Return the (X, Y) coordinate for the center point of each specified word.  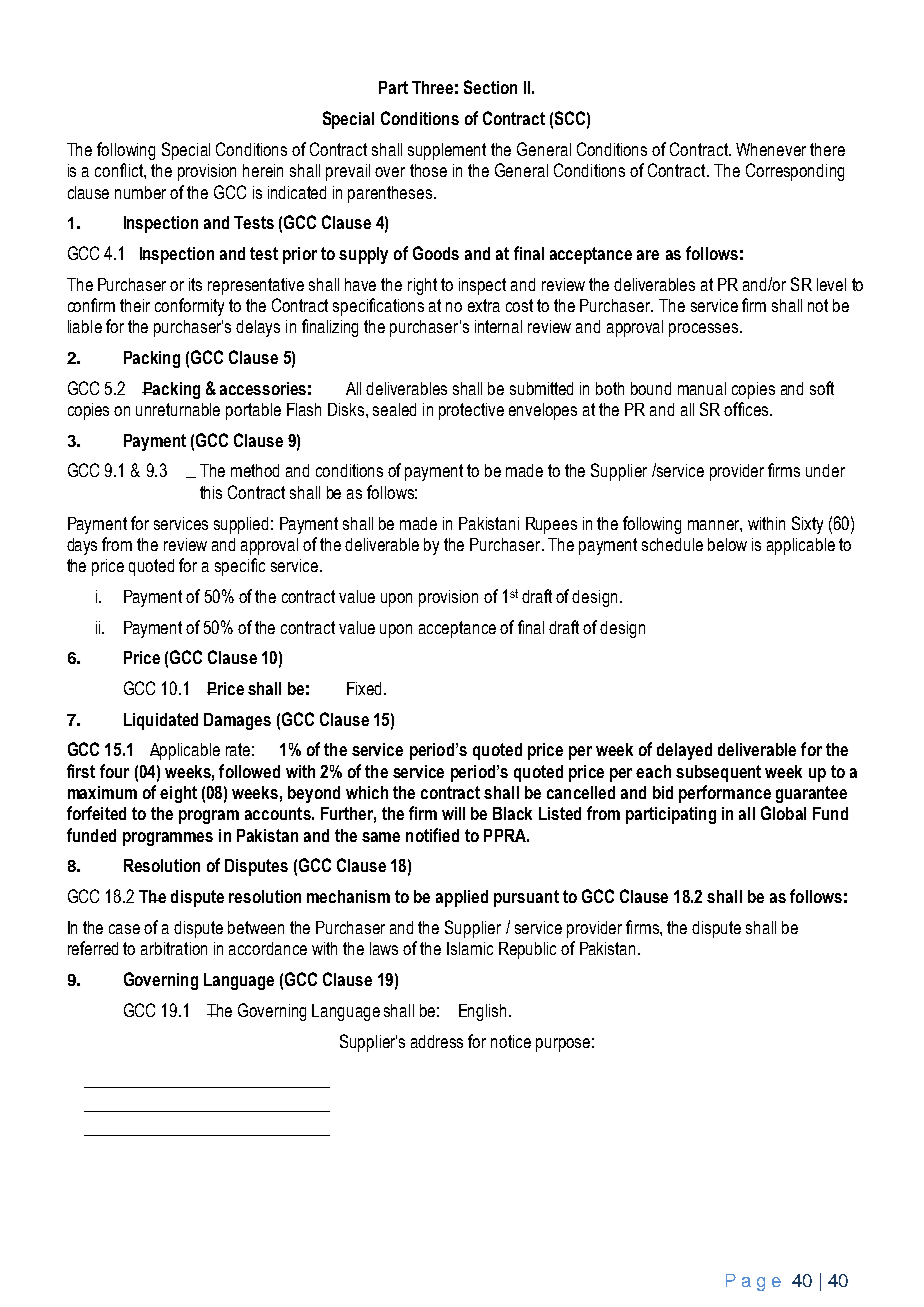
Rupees (551, 525)
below (727, 544)
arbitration (174, 948)
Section (490, 87)
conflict (120, 170)
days (82, 546)
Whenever (771, 149)
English (482, 1012)
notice (511, 1041)
